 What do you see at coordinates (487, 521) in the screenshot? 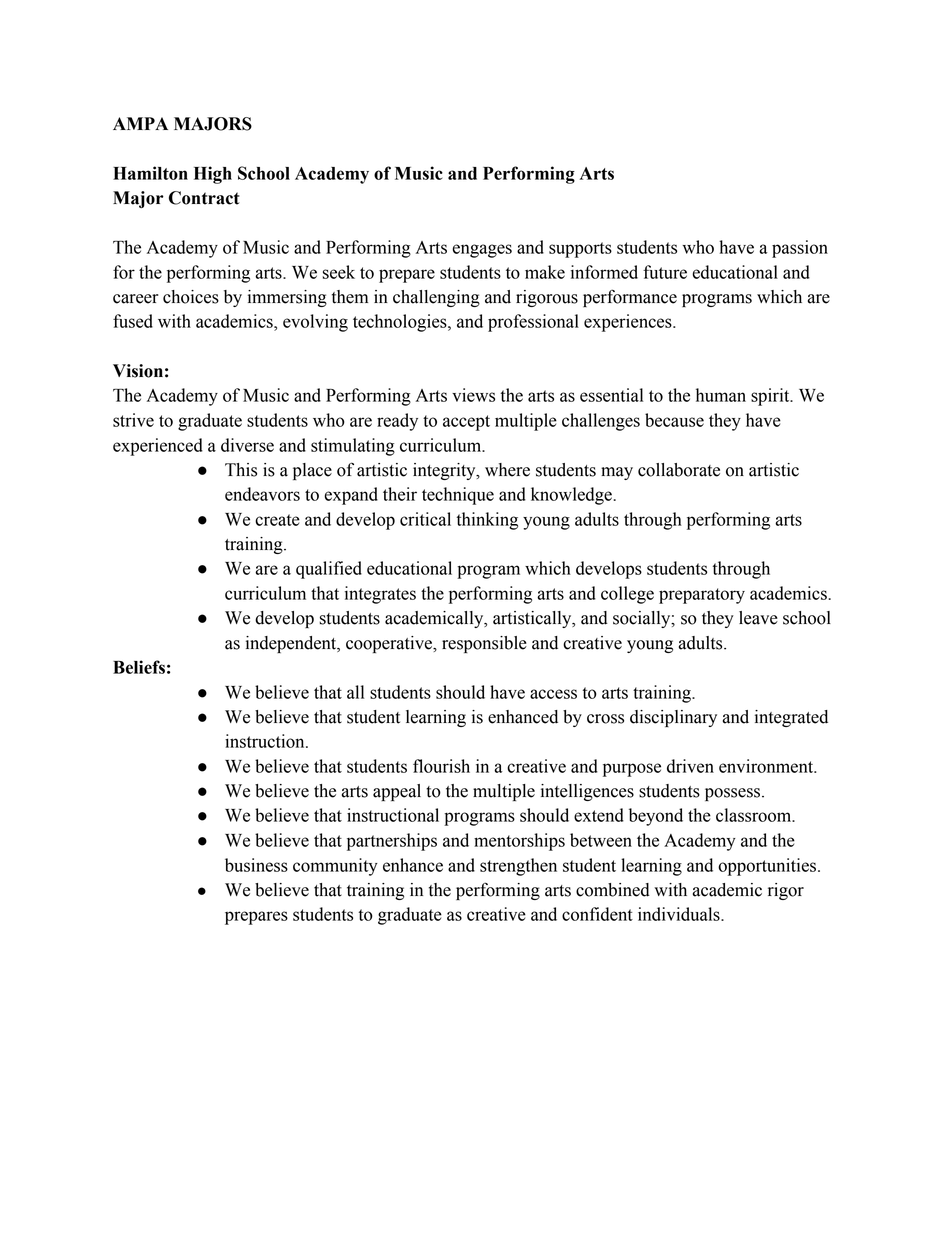
I see `thinking` at bounding box center [487, 521].
